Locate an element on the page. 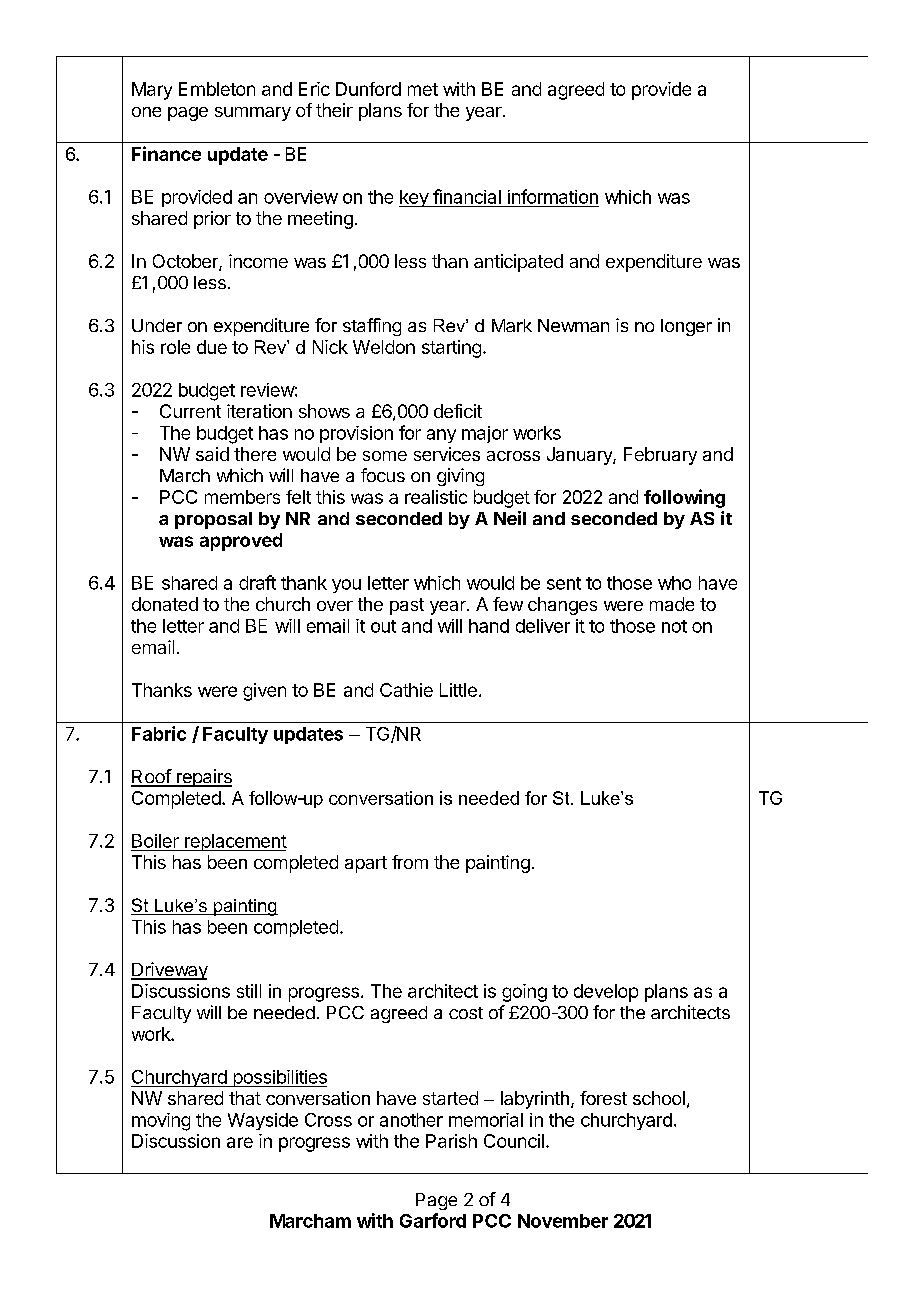 This image has width=924, height=1308. Current is located at coordinates (190, 411).
